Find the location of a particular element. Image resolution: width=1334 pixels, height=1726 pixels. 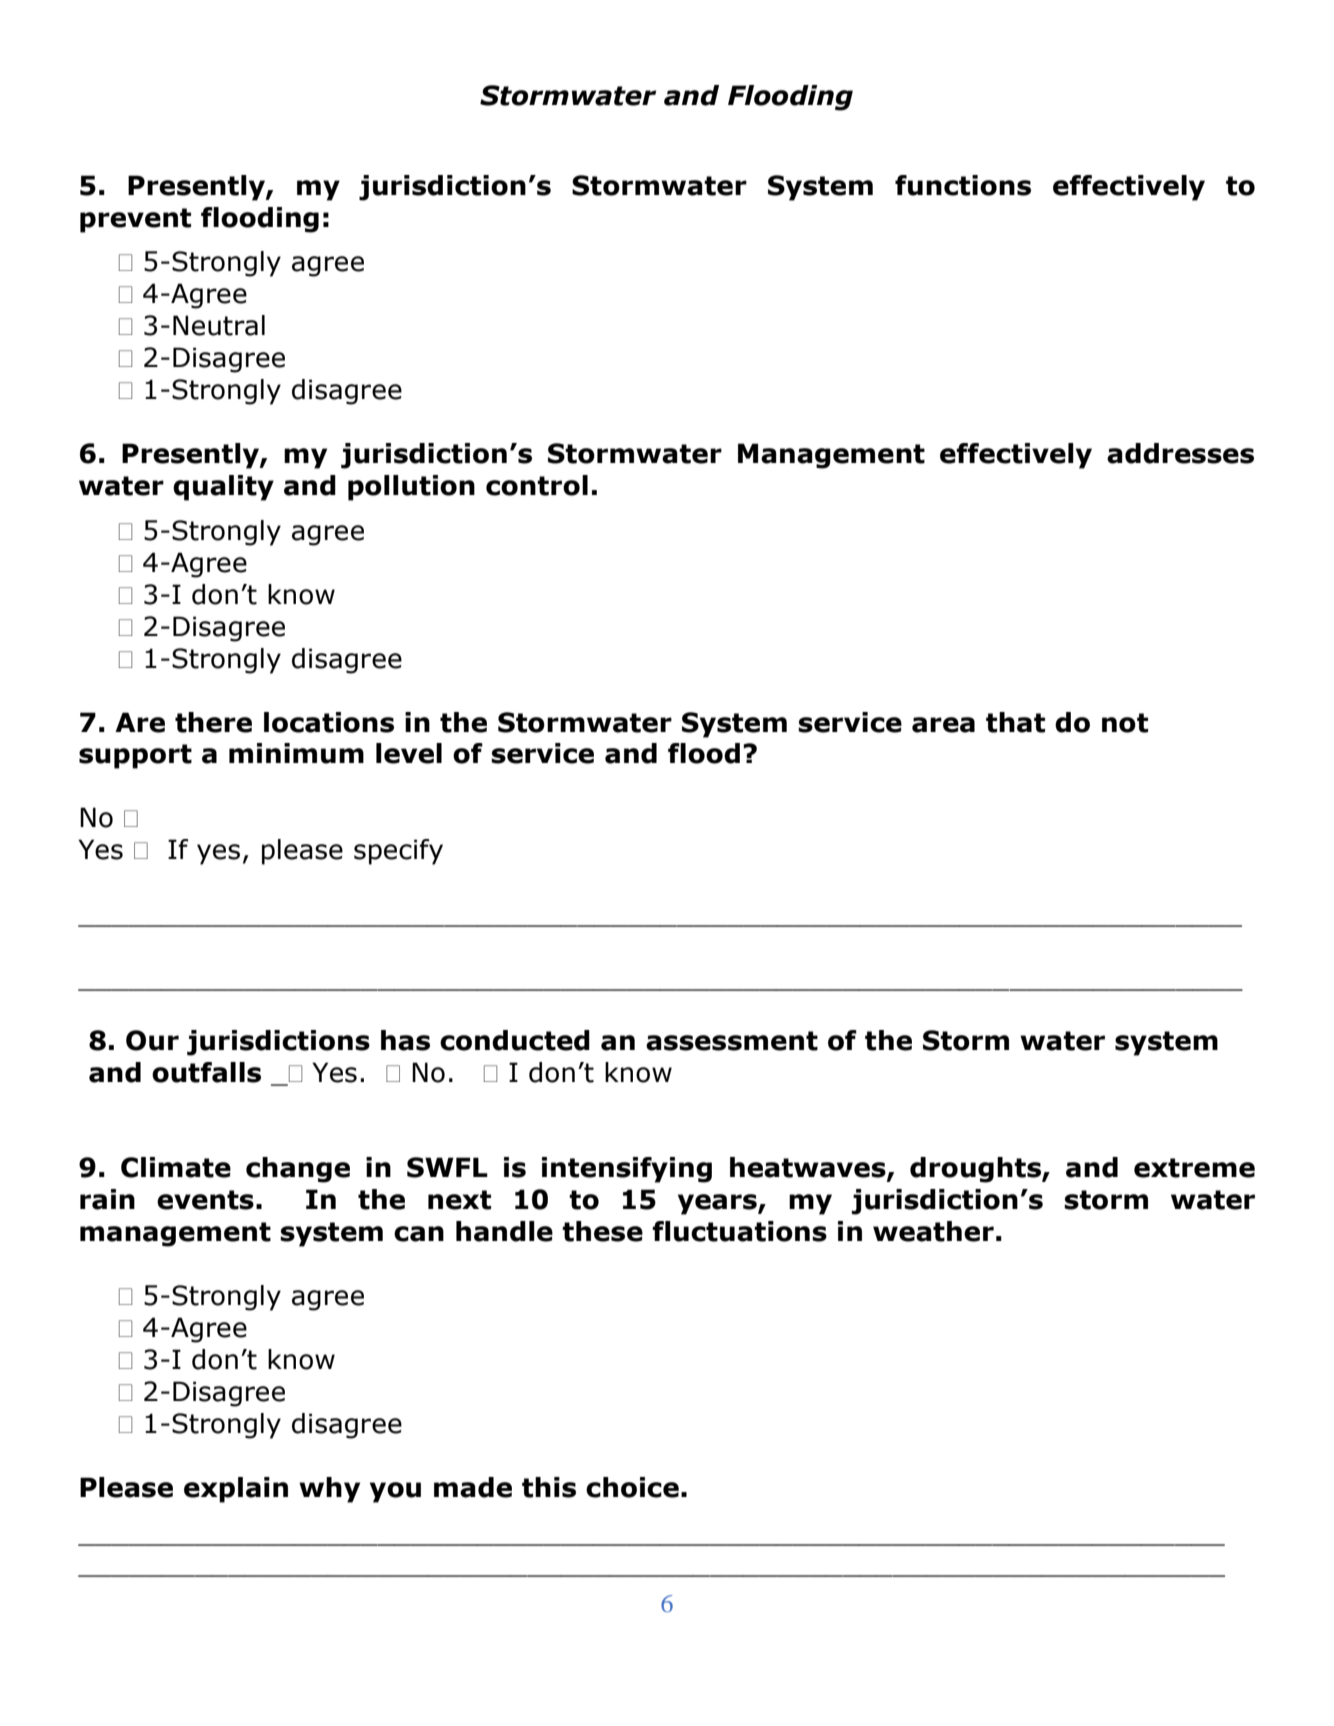

that is located at coordinates (1015, 722).
